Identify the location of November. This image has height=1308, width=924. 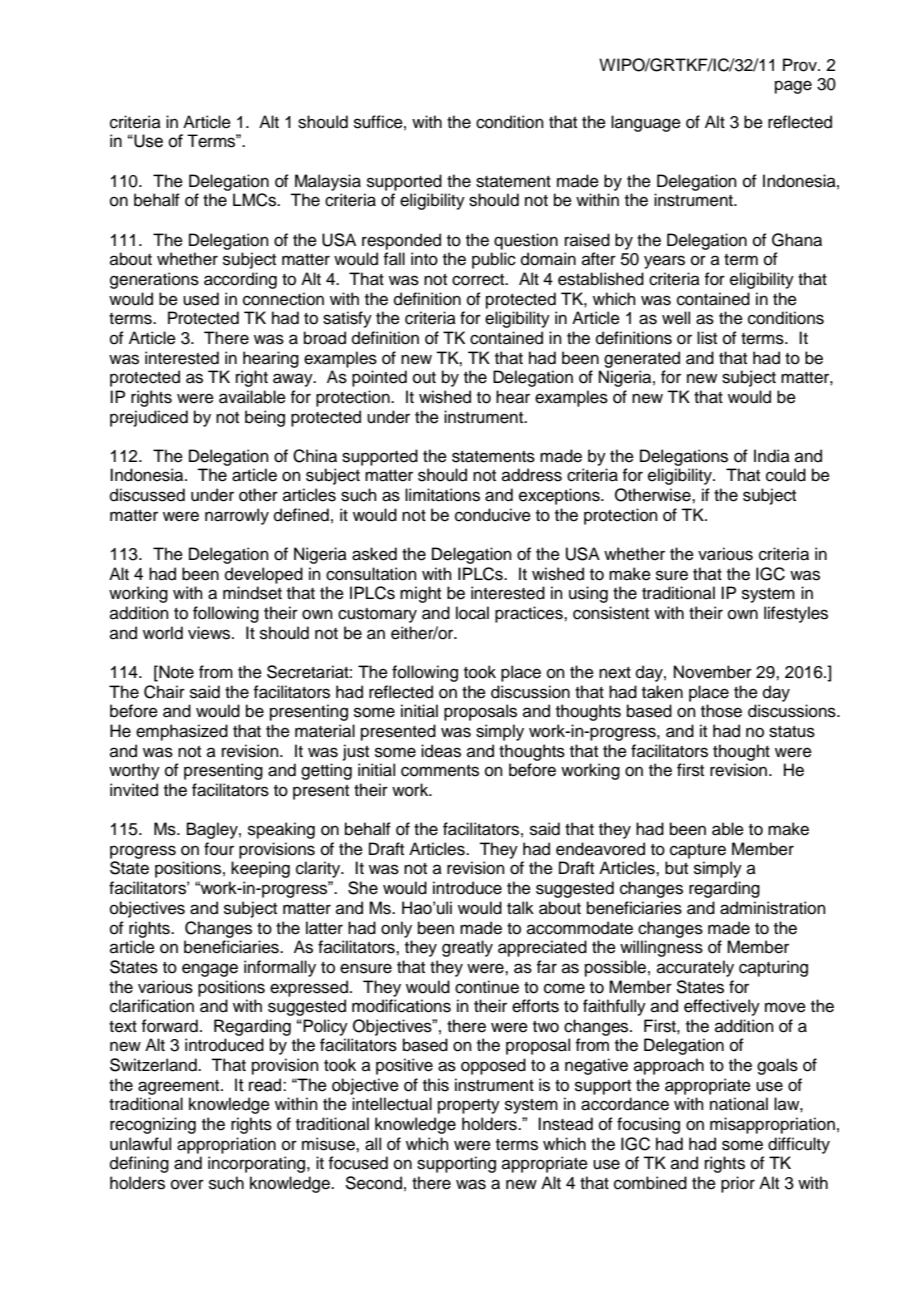
(713, 672).
